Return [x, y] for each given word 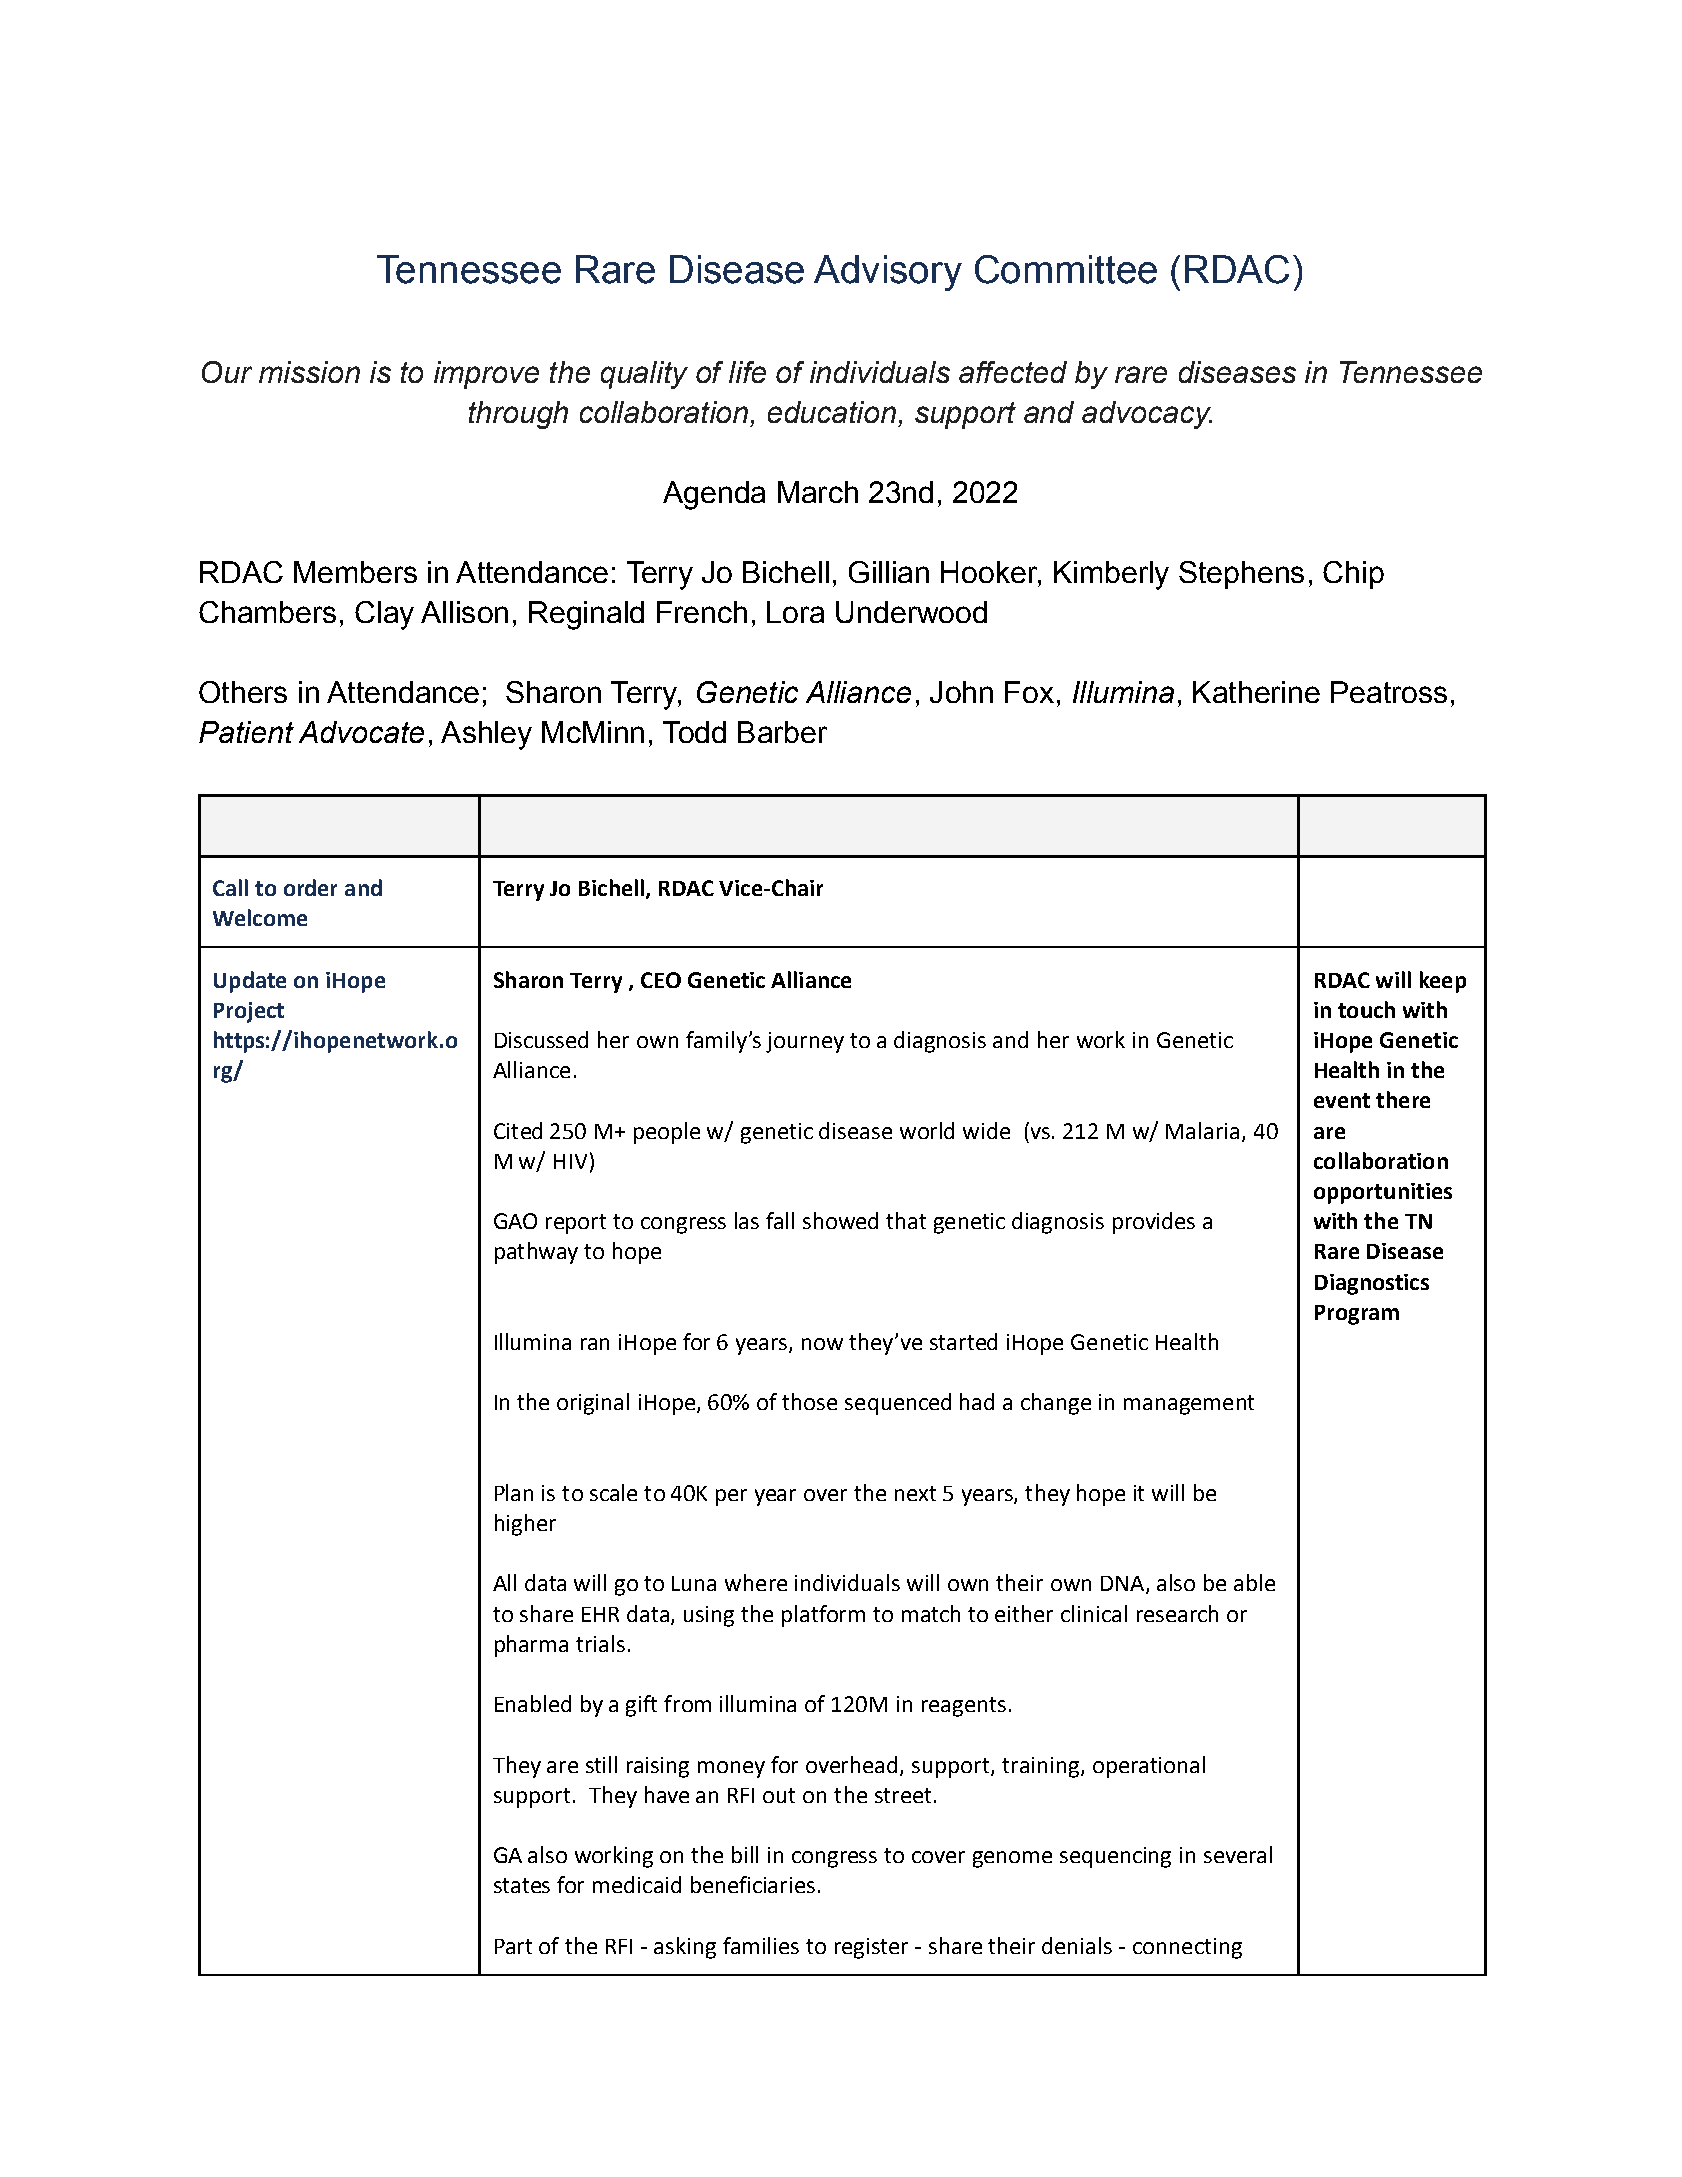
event [1342, 1100]
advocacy [1147, 415]
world [927, 1130]
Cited [518, 1130]
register [871, 1948]
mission [309, 372]
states [522, 1885]
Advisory [888, 273]
